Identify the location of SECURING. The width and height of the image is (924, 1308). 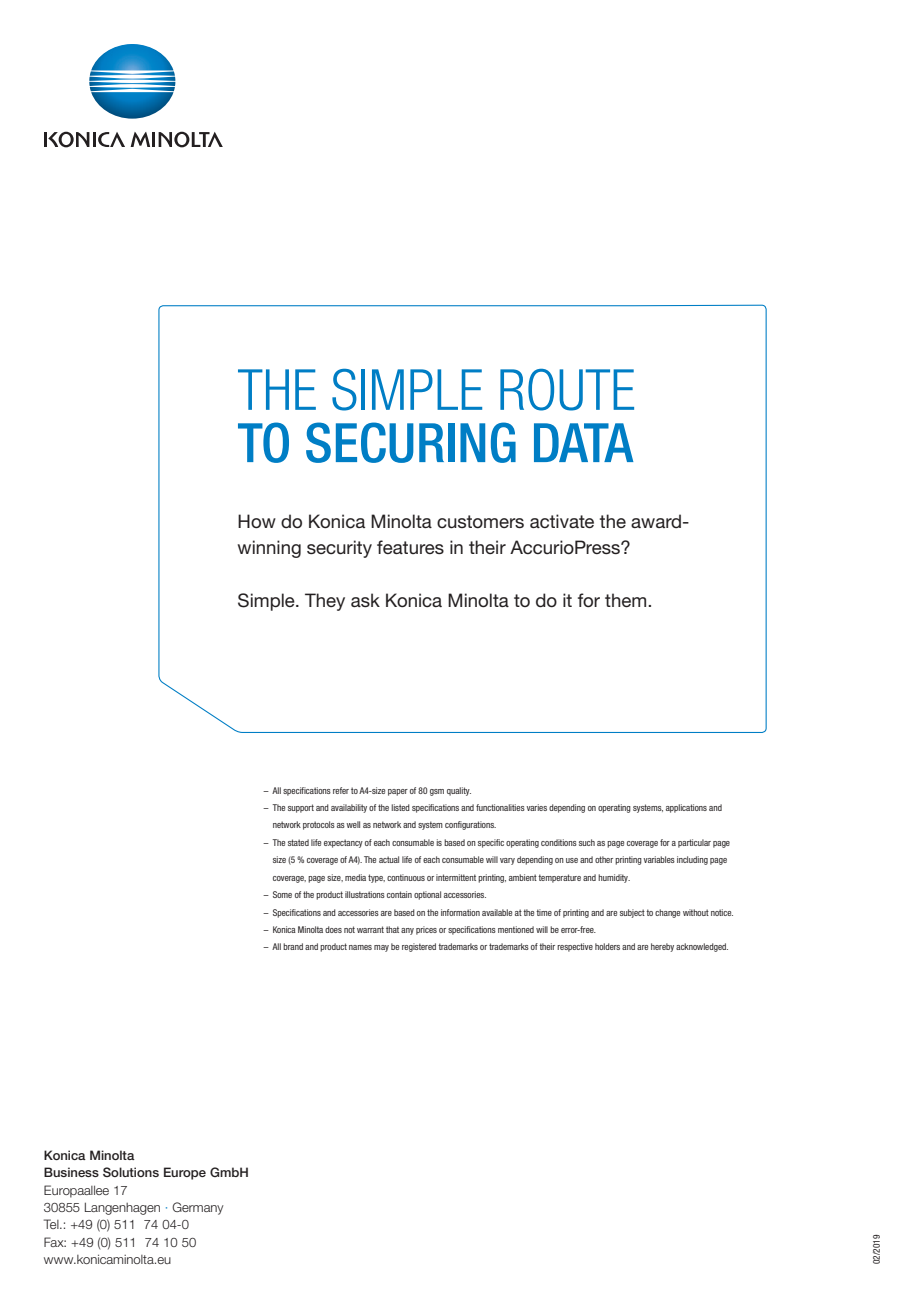
(411, 442).
